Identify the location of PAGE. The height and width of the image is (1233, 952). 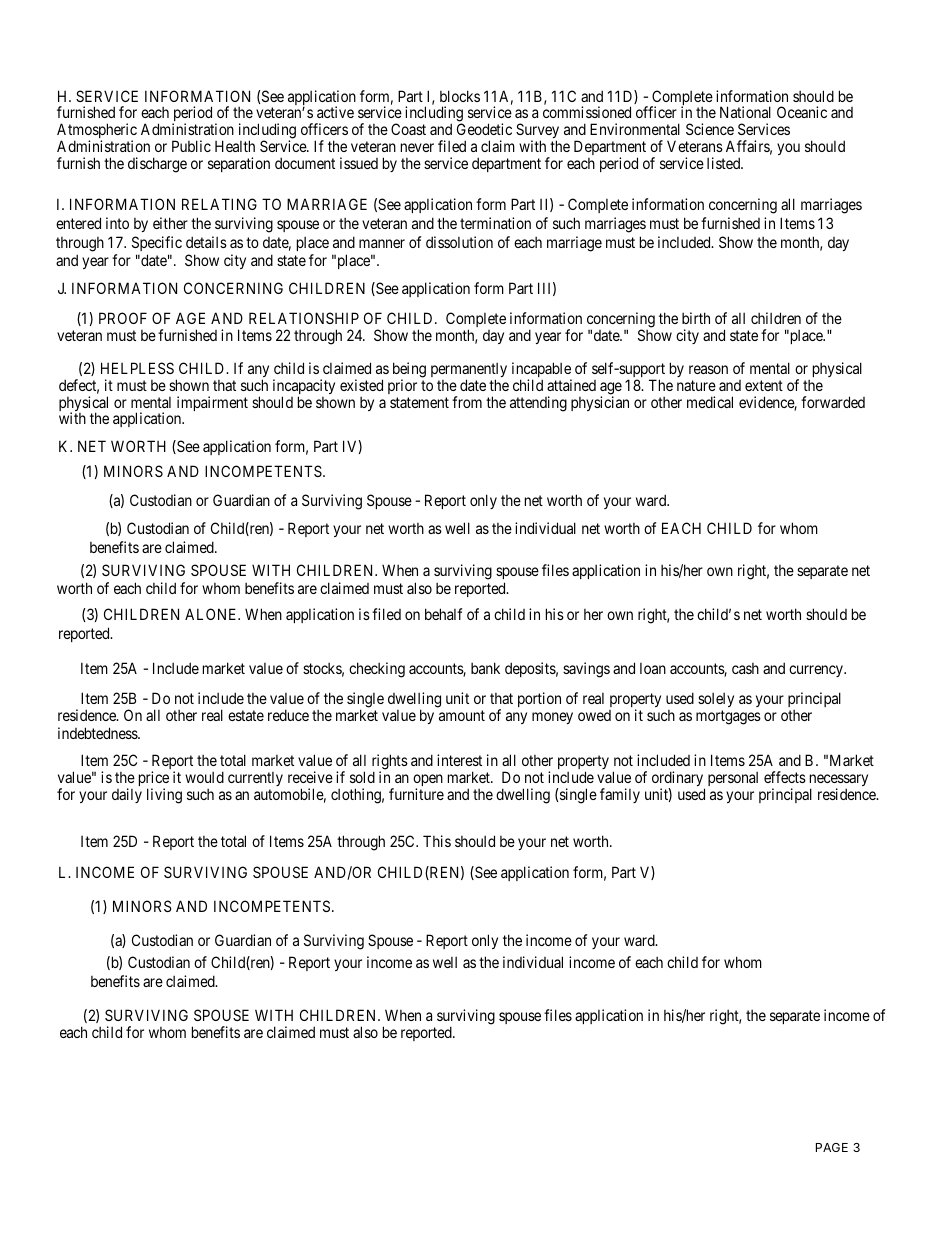
(832, 1147).
